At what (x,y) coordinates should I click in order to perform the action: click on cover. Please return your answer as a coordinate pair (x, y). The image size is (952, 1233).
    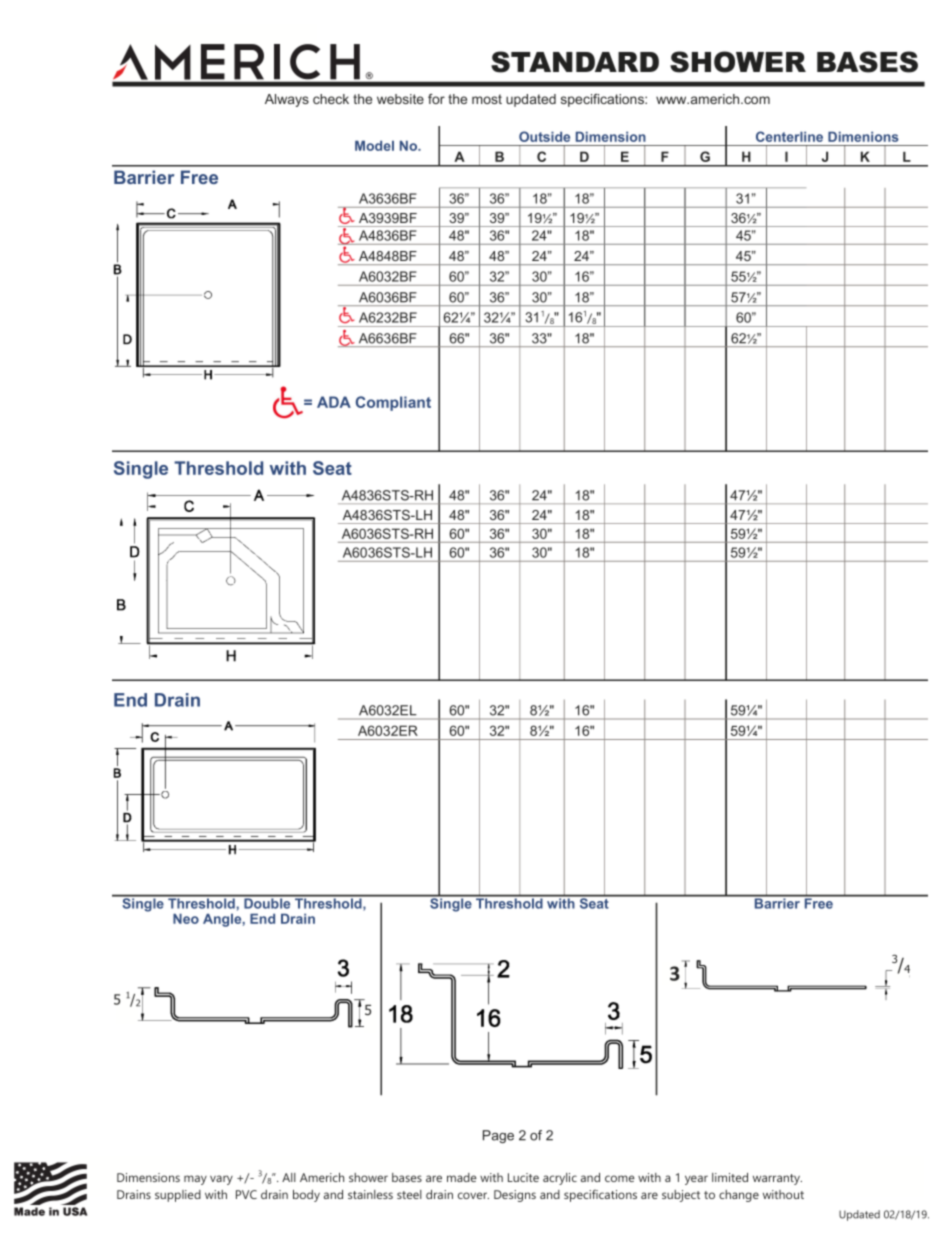
    Looking at the image, I should click on (473, 1195).
